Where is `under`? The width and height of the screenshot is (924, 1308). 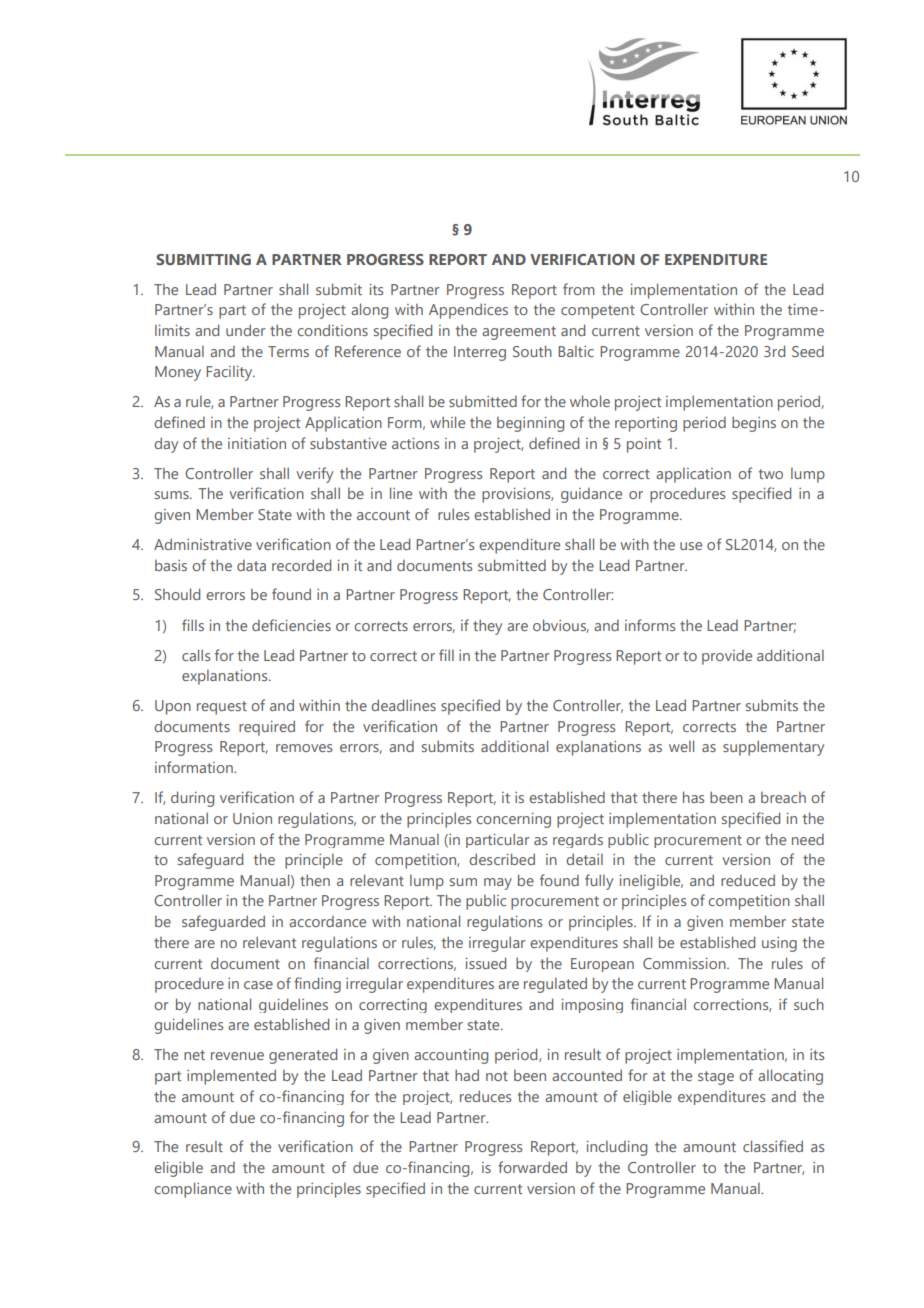
under is located at coordinates (246, 330).
